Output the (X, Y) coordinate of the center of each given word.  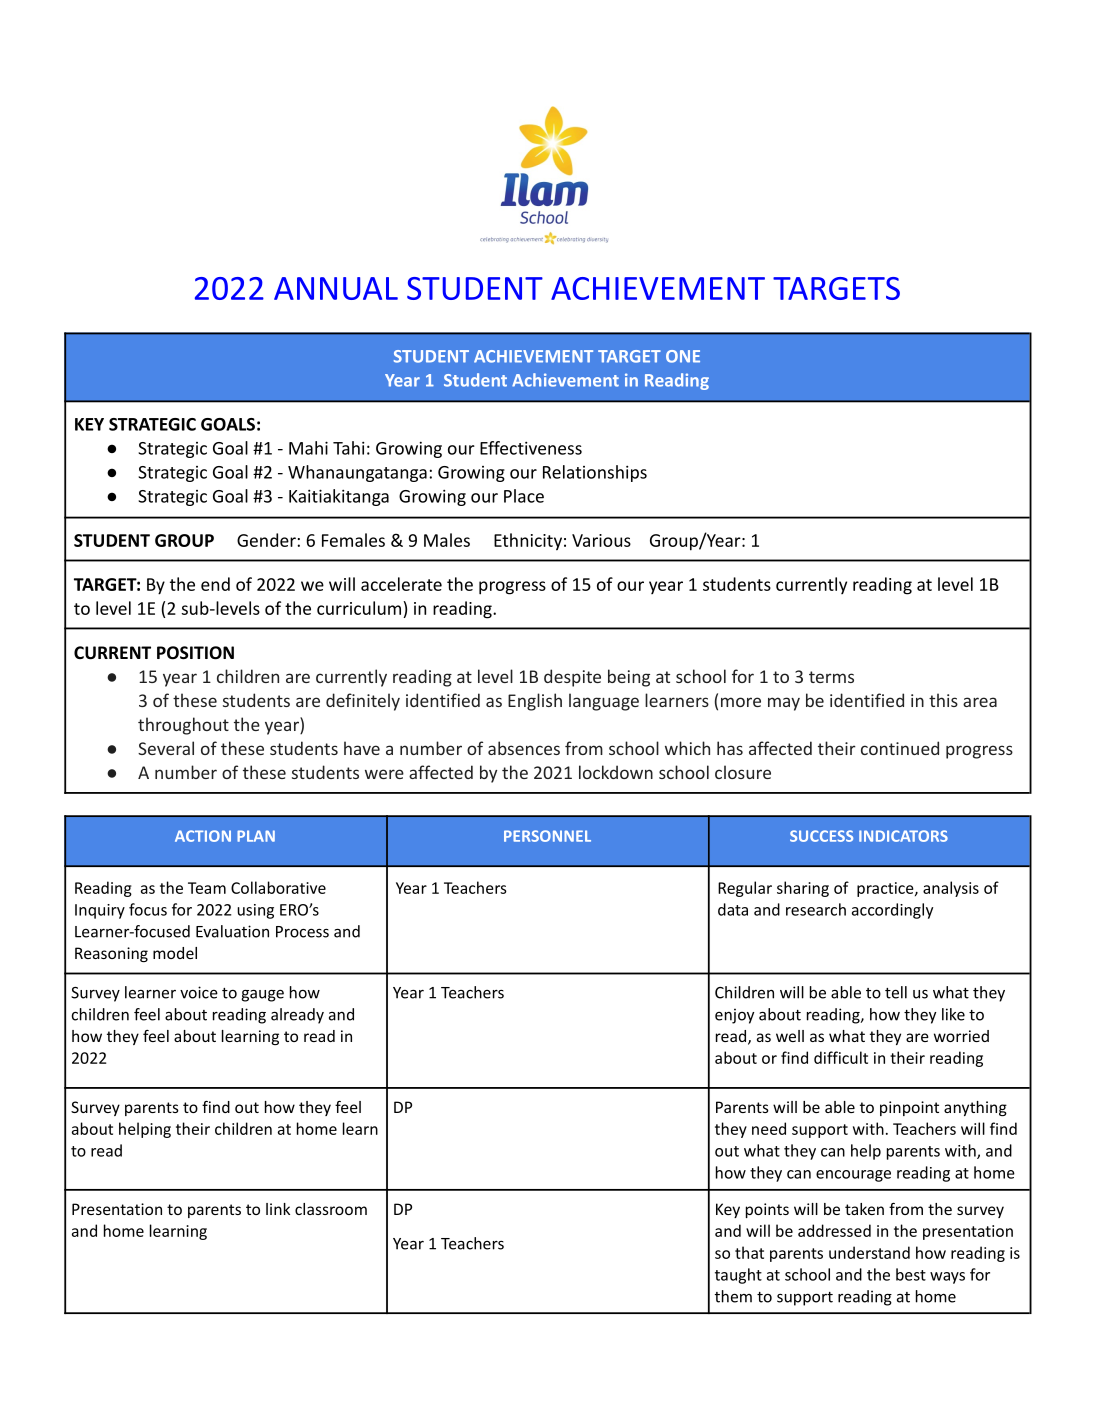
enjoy (734, 1016)
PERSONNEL (547, 836)
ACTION (203, 836)
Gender (266, 540)
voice (199, 992)
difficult (841, 1057)
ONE (683, 356)
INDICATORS (903, 836)
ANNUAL (336, 288)
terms (831, 677)
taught (738, 1276)
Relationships (595, 473)
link (278, 1209)
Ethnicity (528, 542)
